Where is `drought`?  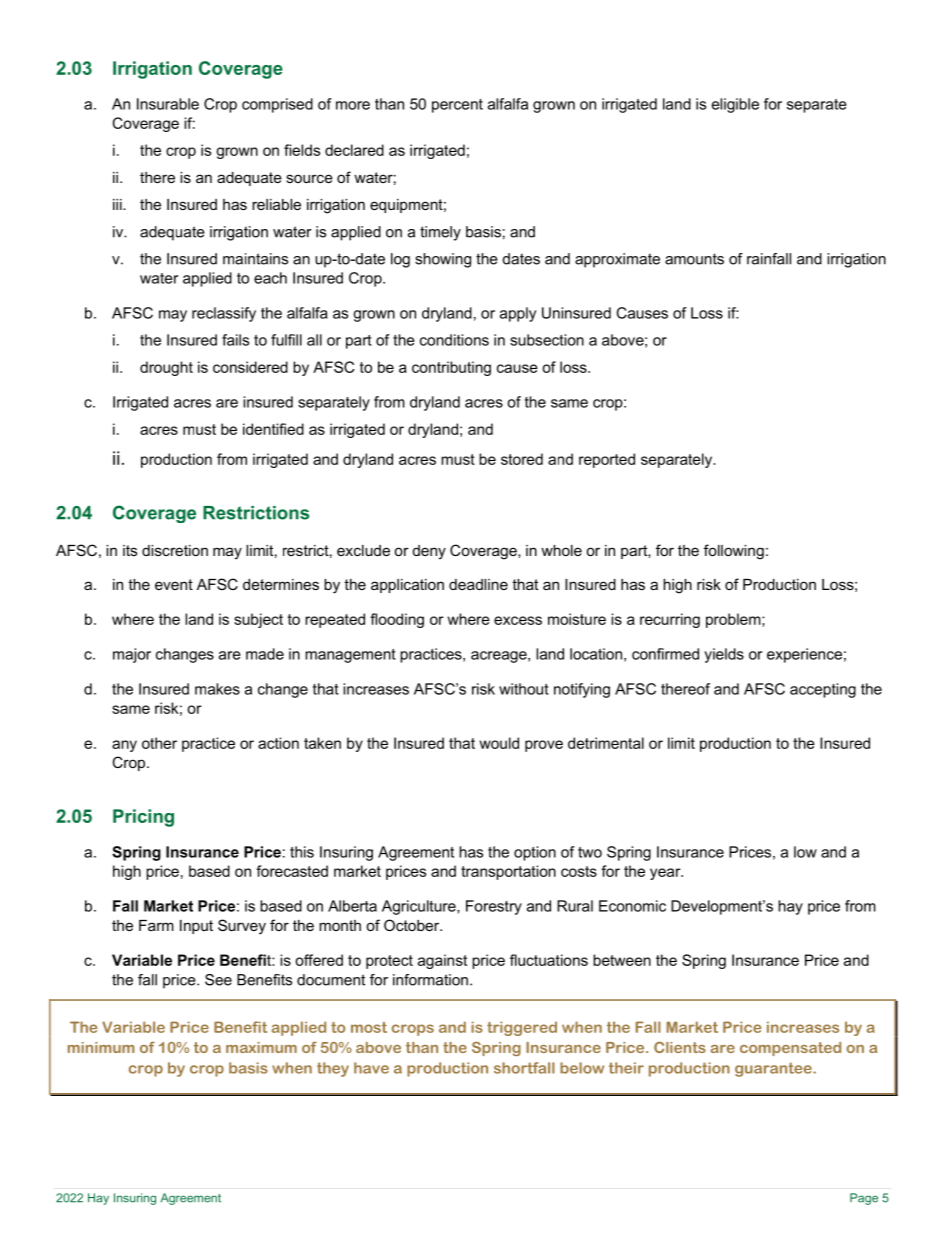
drought is located at coordinates (166, 368).
